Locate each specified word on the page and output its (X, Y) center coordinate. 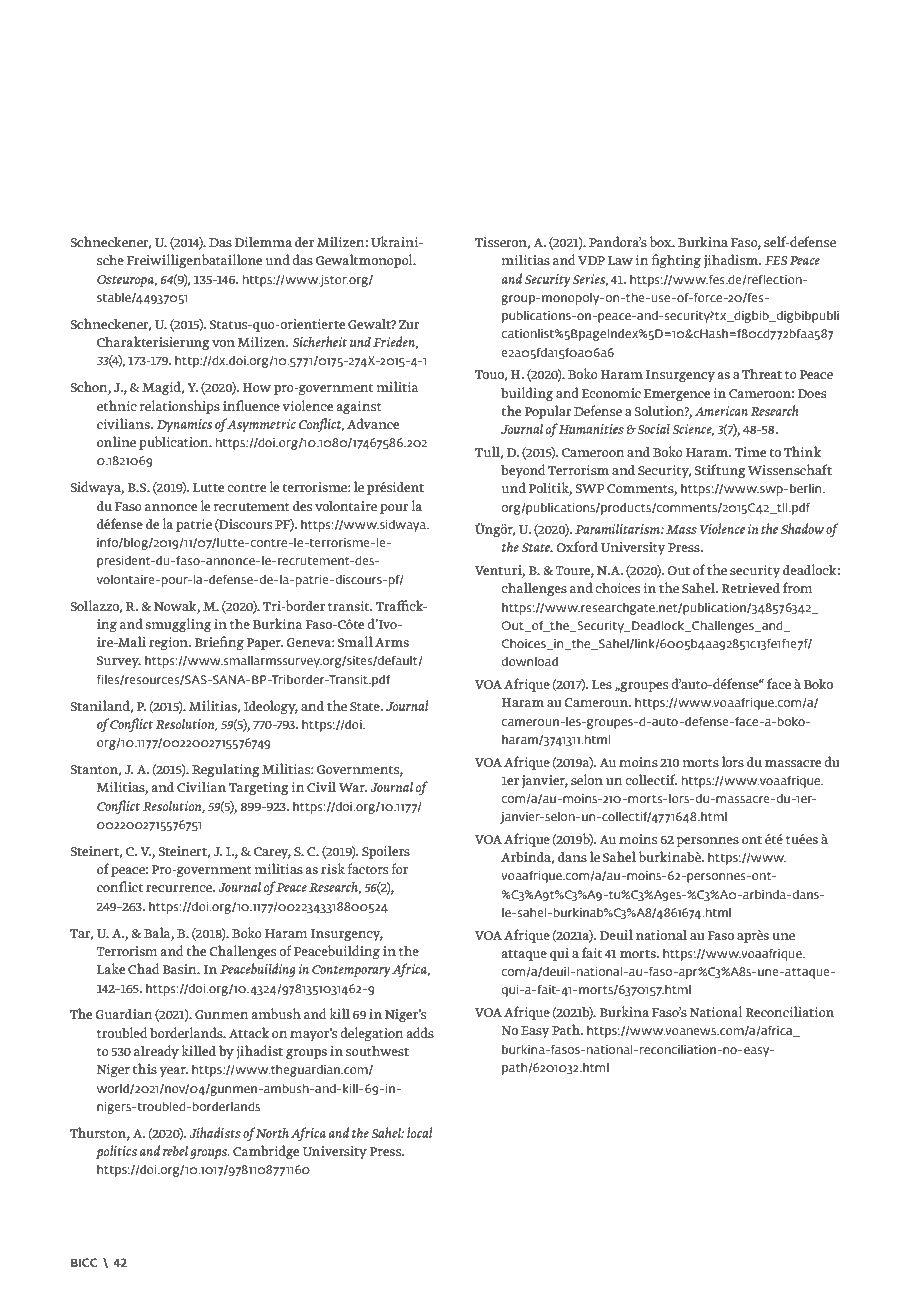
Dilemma (263, 241)
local (419, 1132)
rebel (175, 1150)
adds (420, 1032)
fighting (676, 261)
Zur (409, 324)
